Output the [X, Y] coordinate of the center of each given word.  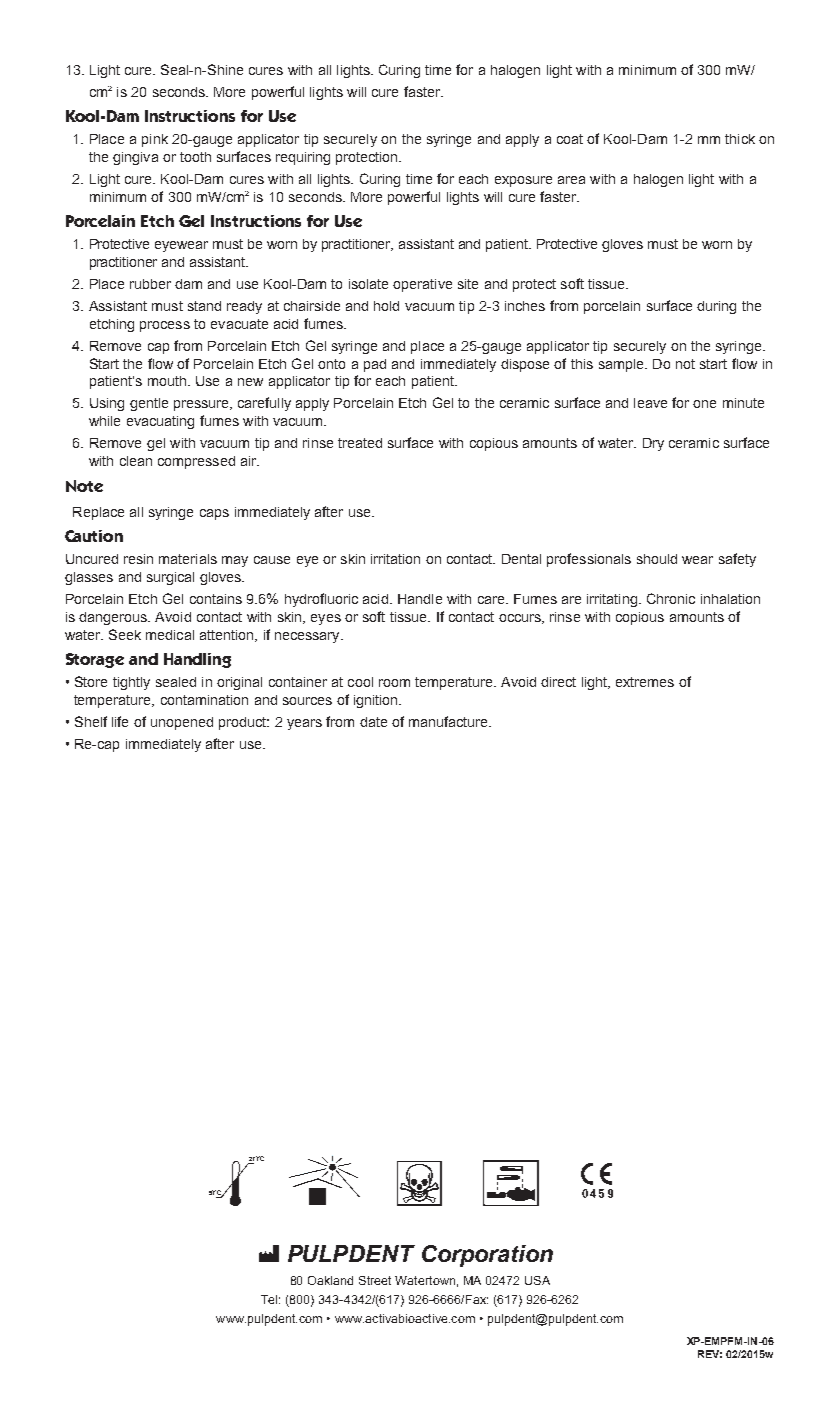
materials [188, 559]
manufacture [449, 721]
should [657, 559]
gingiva [135, 158]
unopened [182, 723]
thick [740, 139]
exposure [523, 181]
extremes [645, 682]
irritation [395, 559]
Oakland [330, 1280]
